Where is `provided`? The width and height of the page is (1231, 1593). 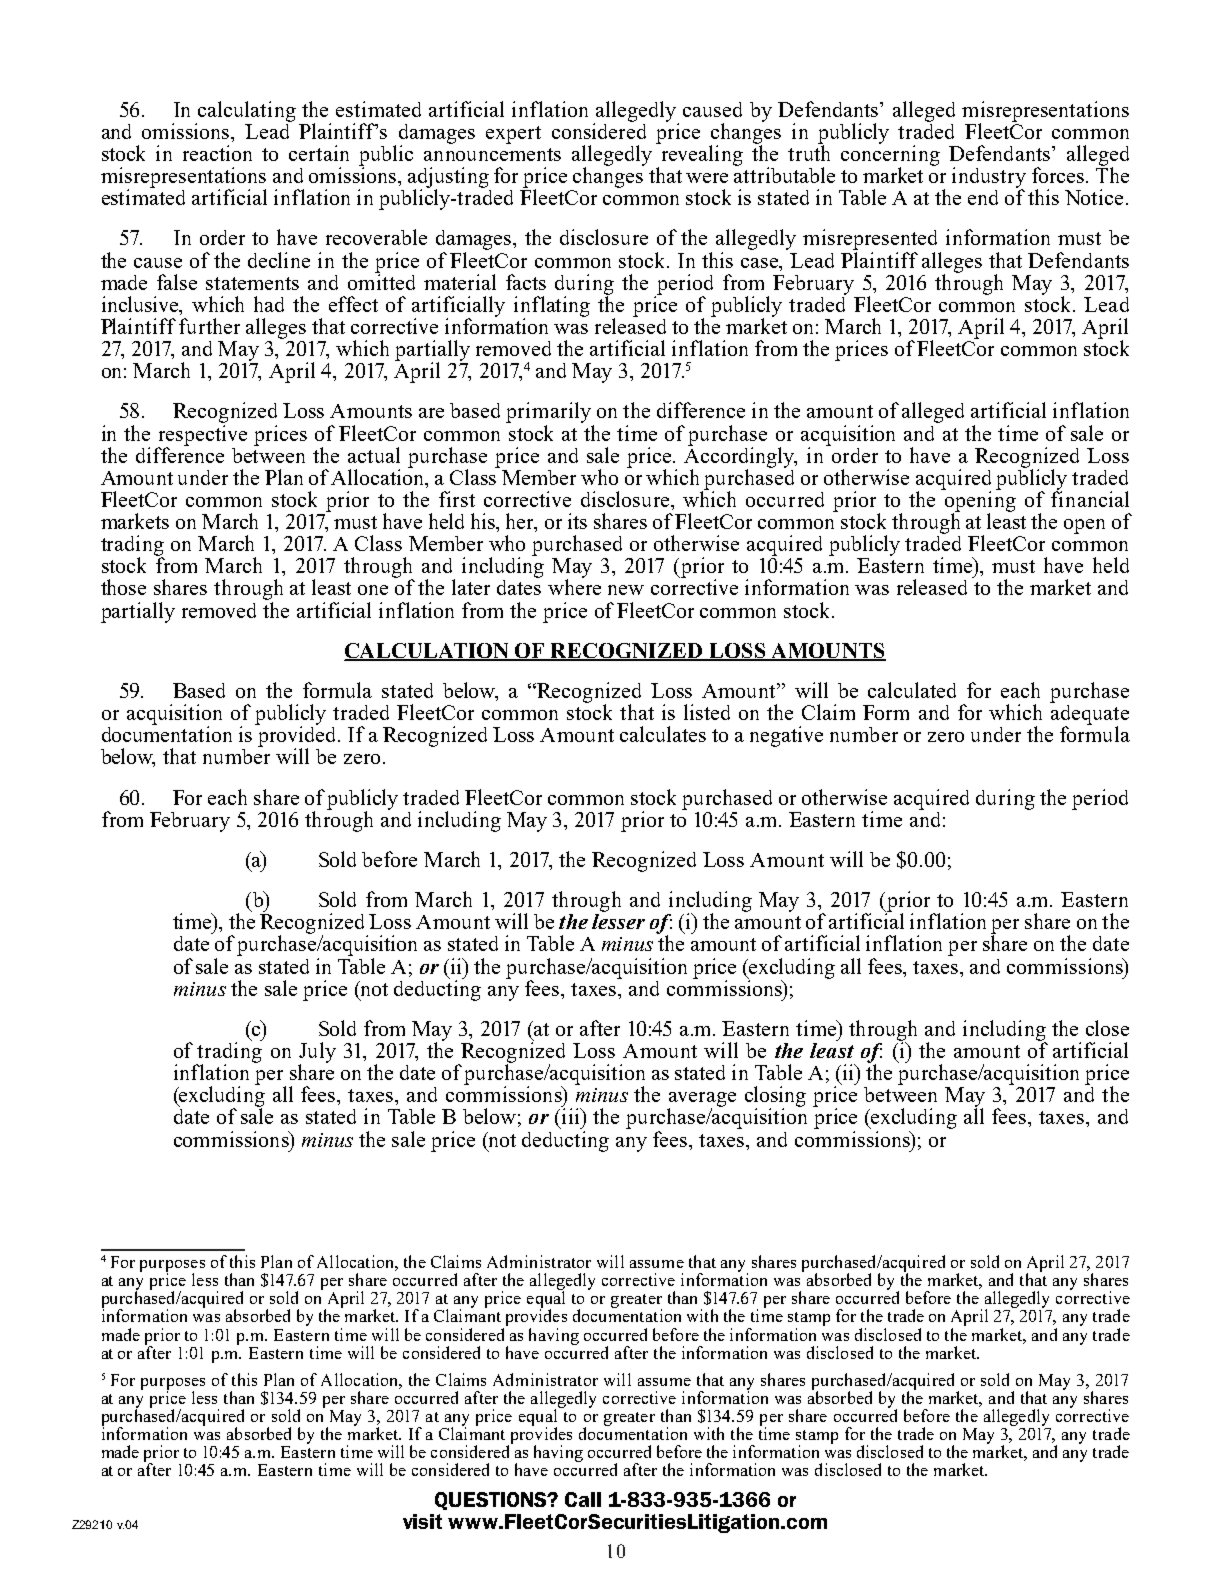 provided is located at coordinates (297, 736).
